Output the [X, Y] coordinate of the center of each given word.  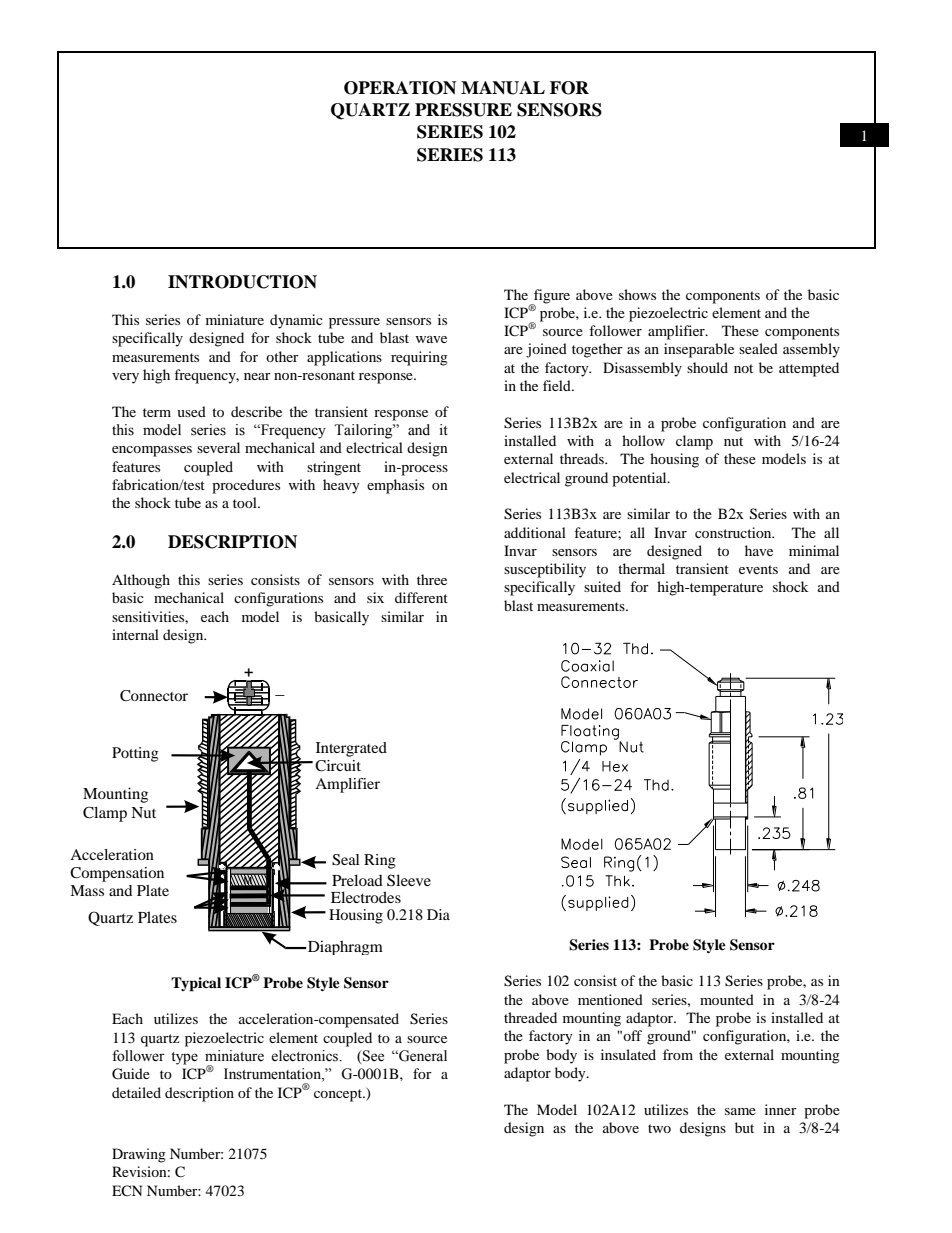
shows [637, 294]
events [758, 569]
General [422, 1056]
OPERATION [400, 88]
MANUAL [503, 88]
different [421, 597]
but [744, 1127]
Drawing [139, 1155]
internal [135, 634]
